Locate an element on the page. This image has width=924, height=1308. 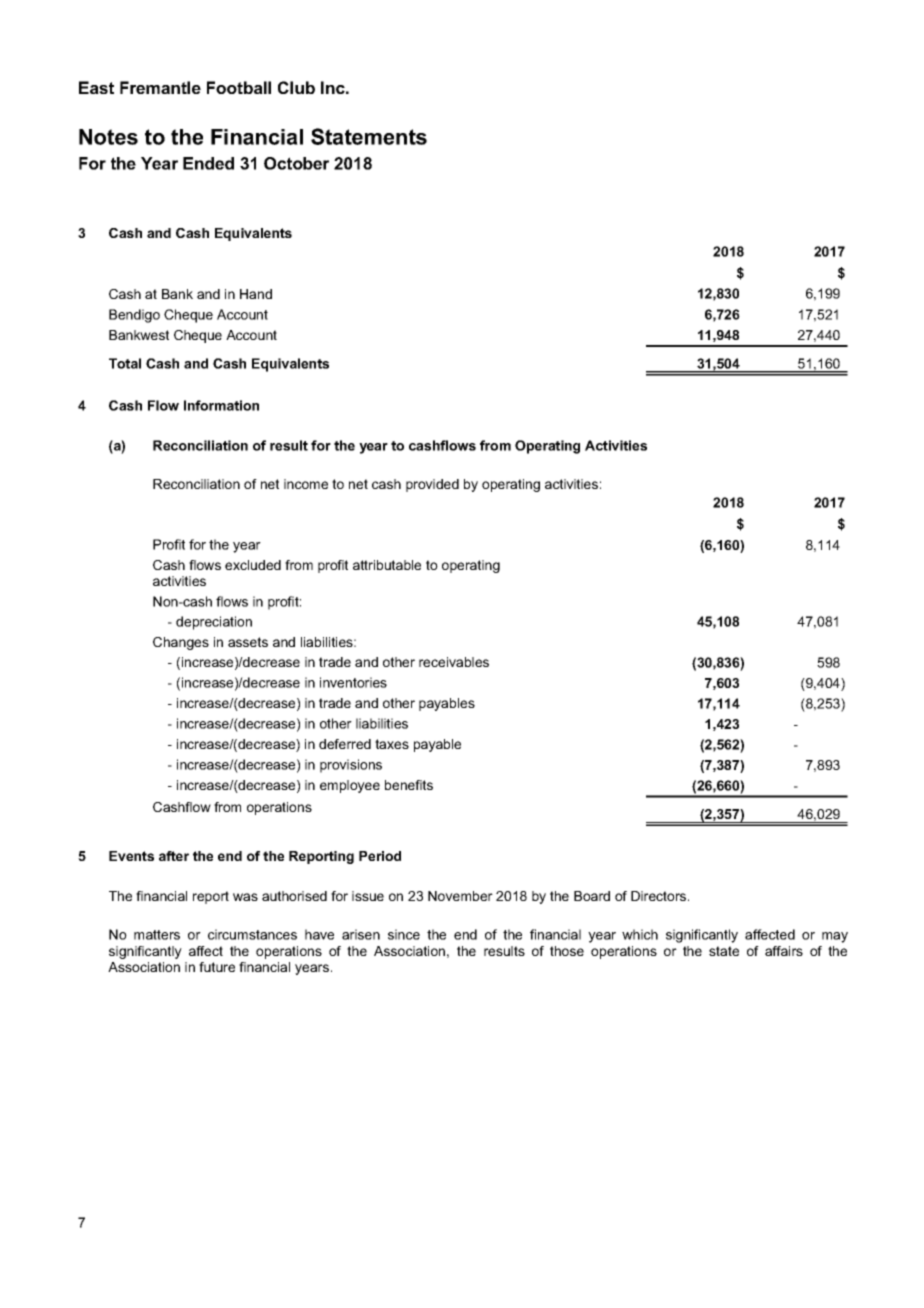
matters is located at coordinates (157, 935).
